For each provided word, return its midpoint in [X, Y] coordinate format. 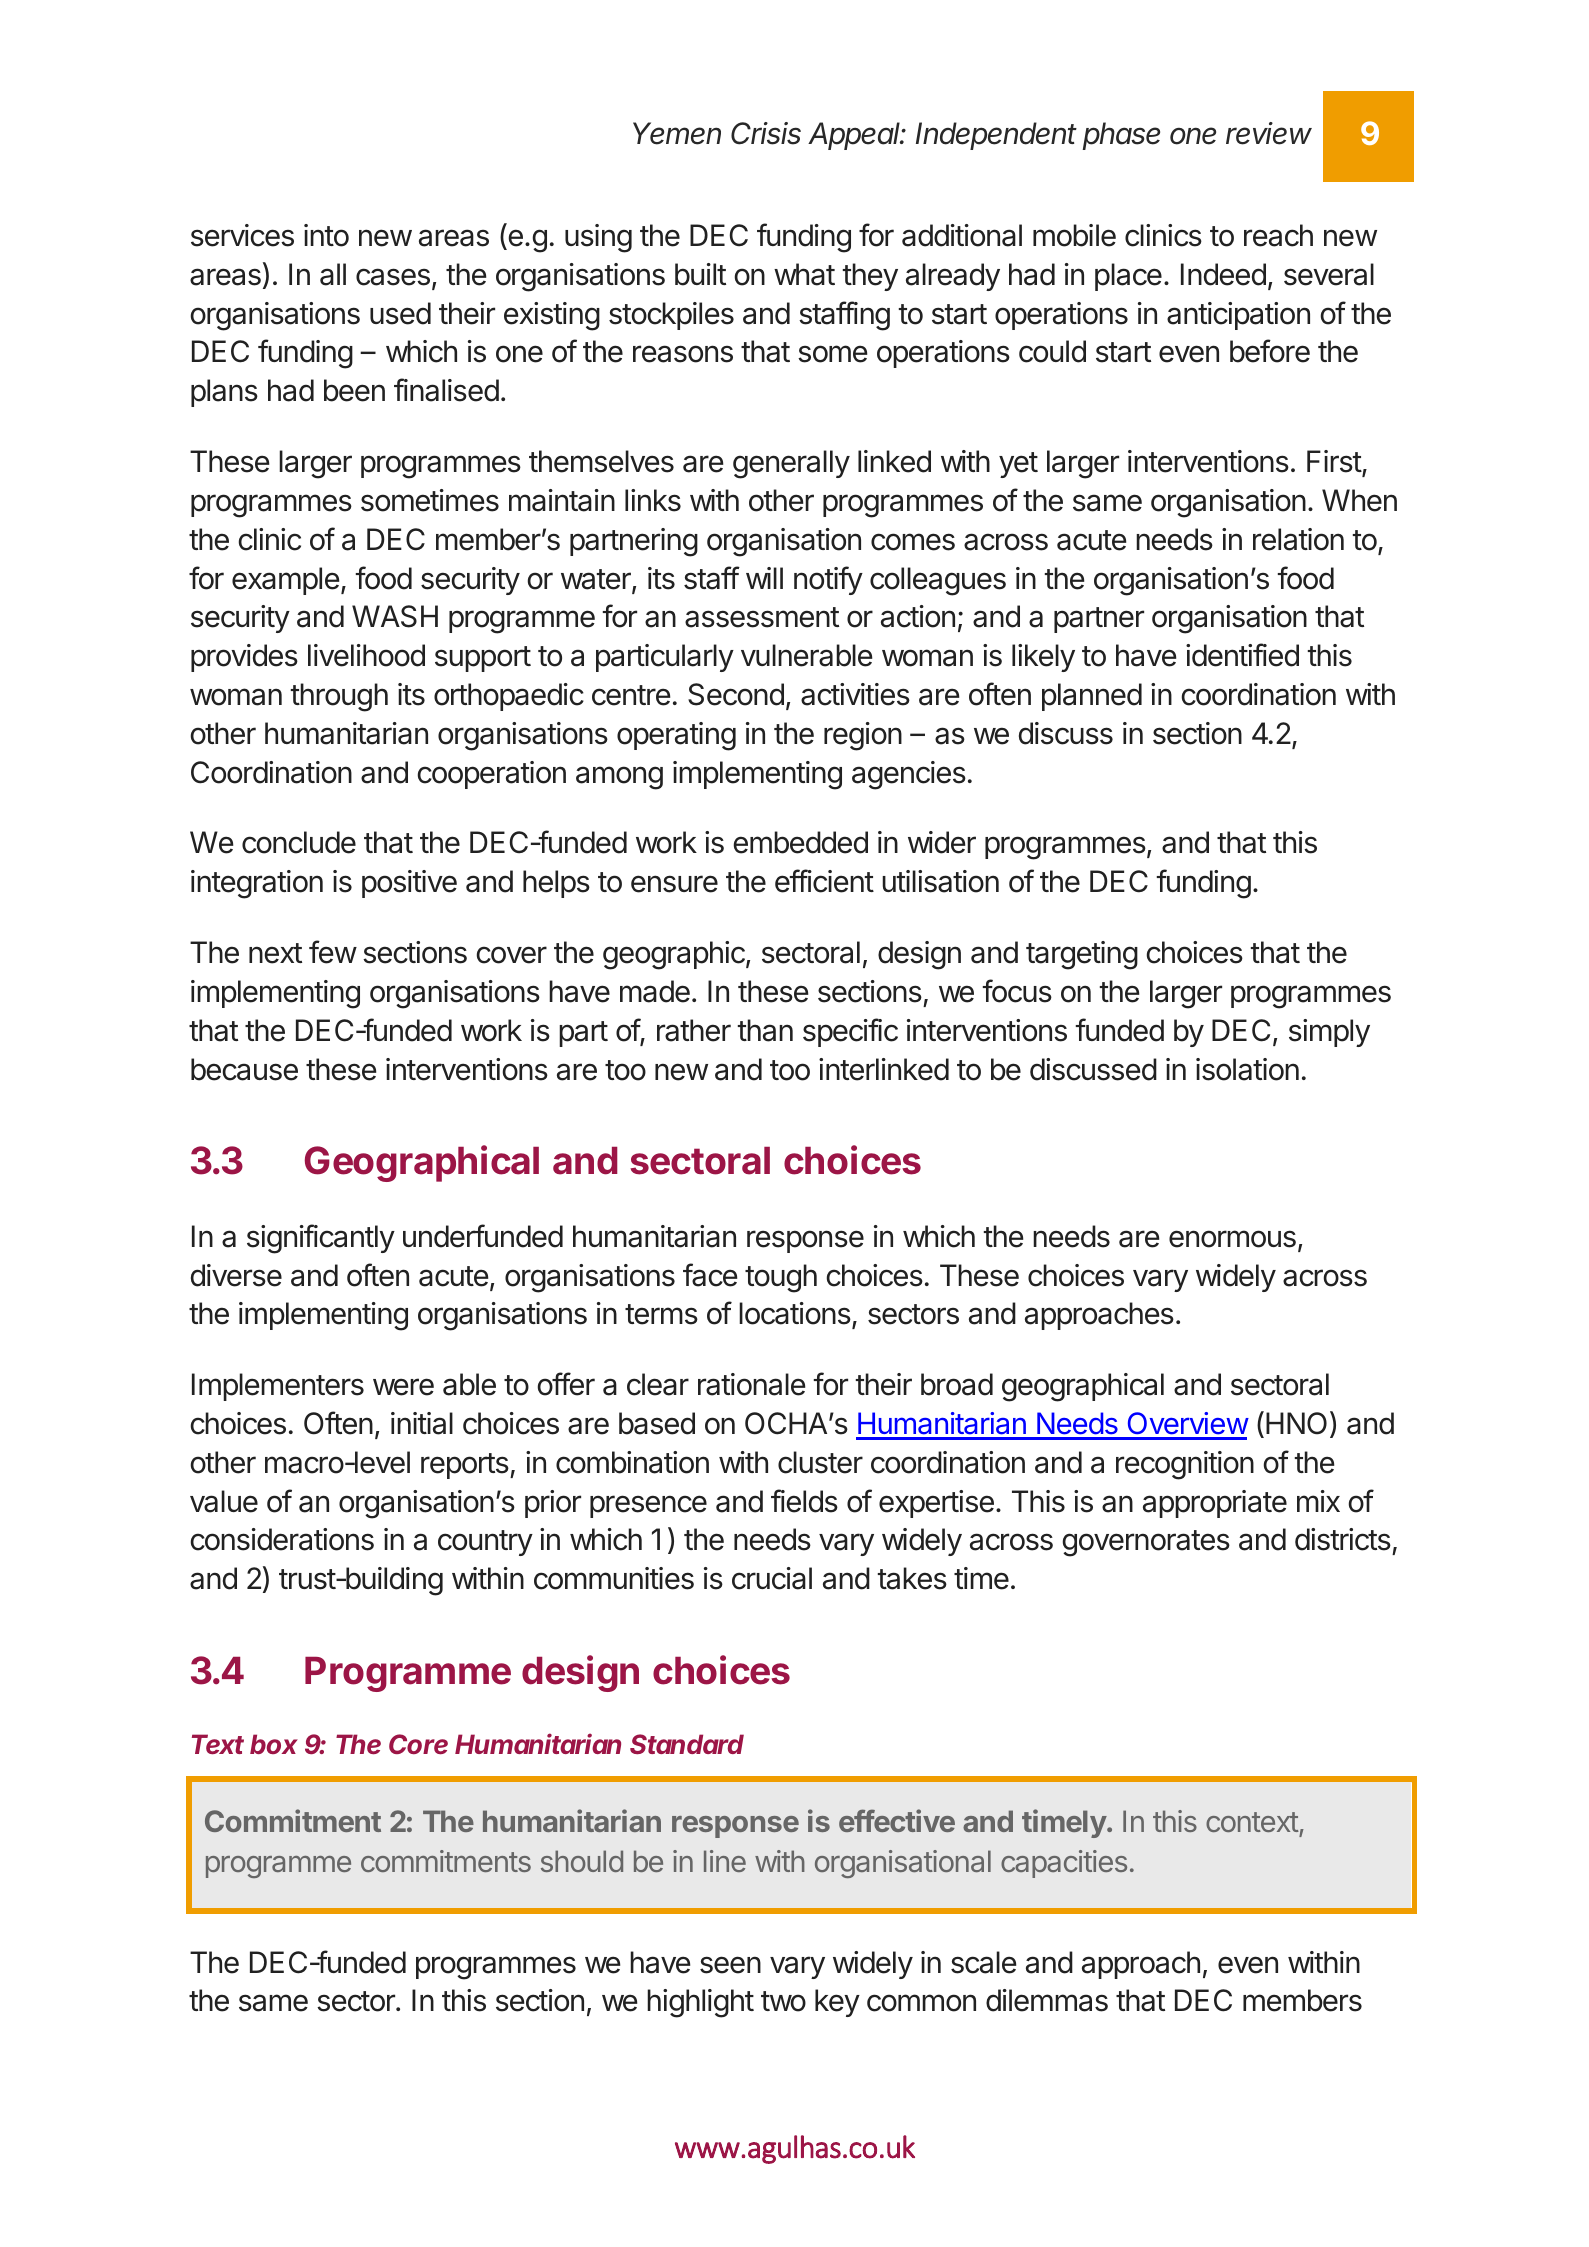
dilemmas [1047, 2000]
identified [1242, 655]
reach [1278, 235]
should [582, 1861]
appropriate [1215, 1504]
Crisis [766, 133]
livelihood [366, 655]
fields [804, 1501]
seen [730, 1965]
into [326, 235]
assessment [762, 617]
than [765, 1030]
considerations [282, 1539]
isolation [1247, 1069]
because [244, 1069]
